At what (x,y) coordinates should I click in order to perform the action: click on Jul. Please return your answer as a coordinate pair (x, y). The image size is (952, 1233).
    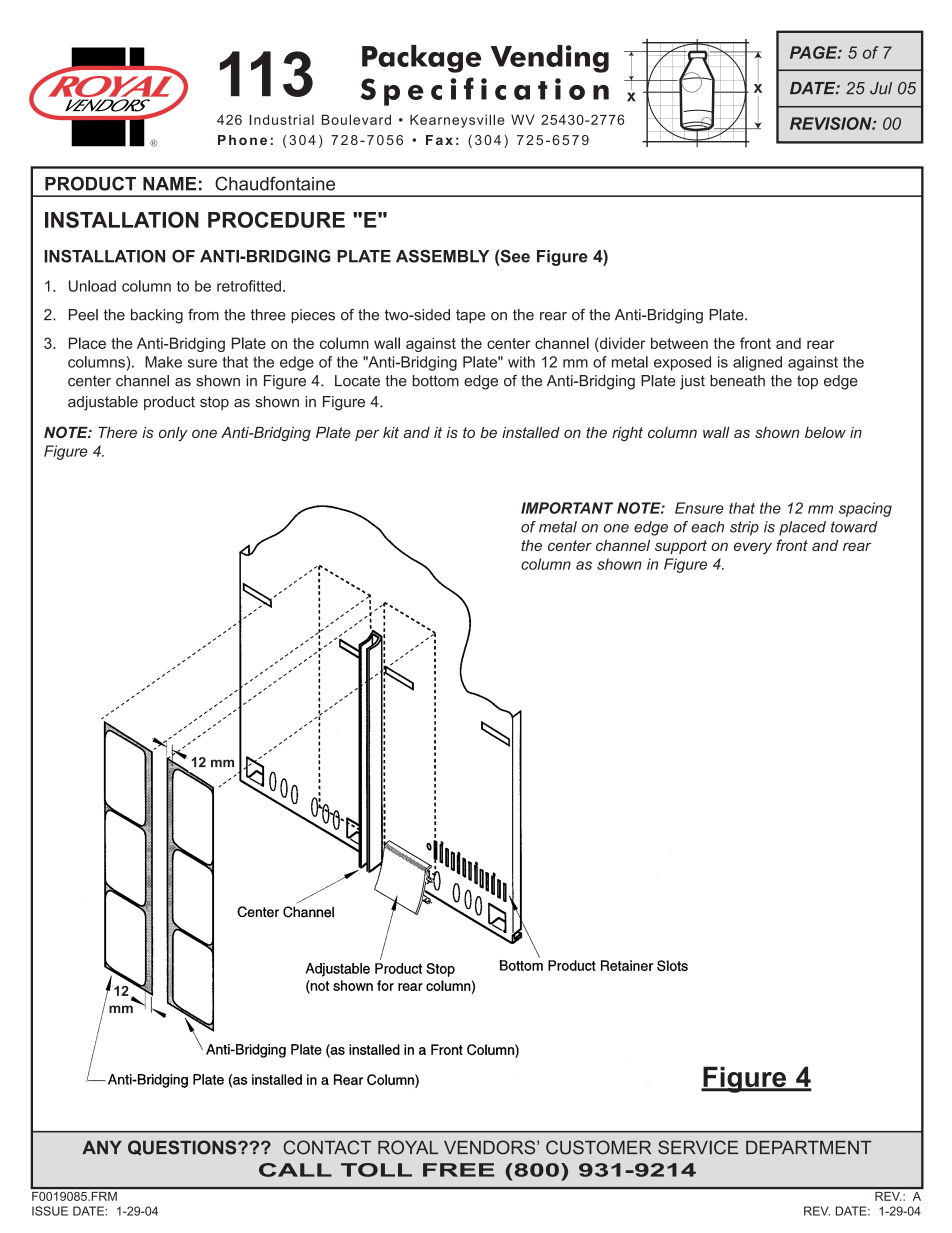
    Looking at the image, I should click on (881, 88).
